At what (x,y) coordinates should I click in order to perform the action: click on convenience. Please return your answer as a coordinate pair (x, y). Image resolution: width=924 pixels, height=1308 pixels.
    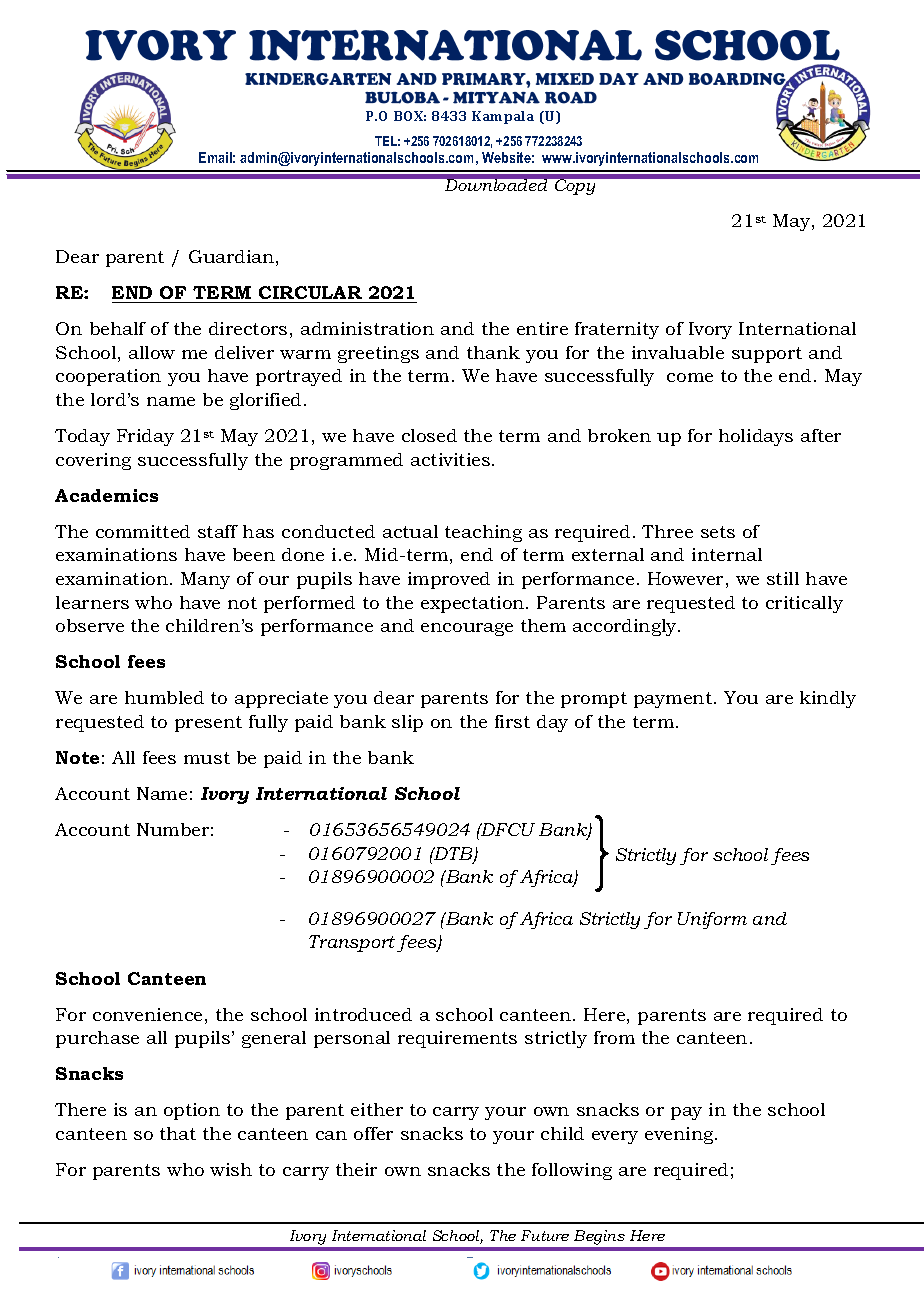
    Looking at the image, I should click on (147, 1014).
